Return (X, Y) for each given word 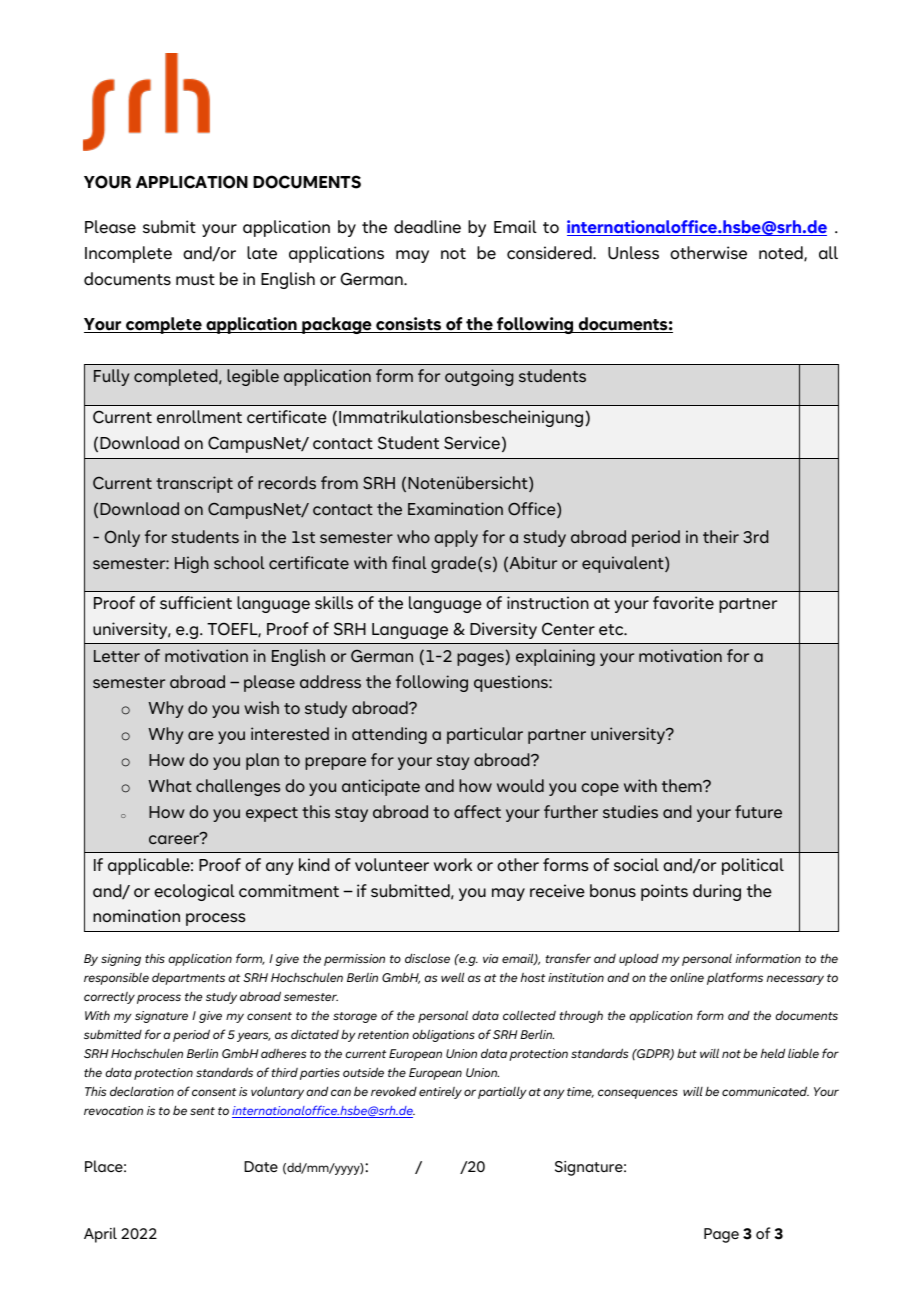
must (195, 280)
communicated (765, 1091)
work (453, 865)
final (409, 562)
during (717, 892)
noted (782, 253)
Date (261, 1166)
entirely (440, 1093)
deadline (427, 227)
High (192, 564)
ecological (194, 892)
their (721, 536)
